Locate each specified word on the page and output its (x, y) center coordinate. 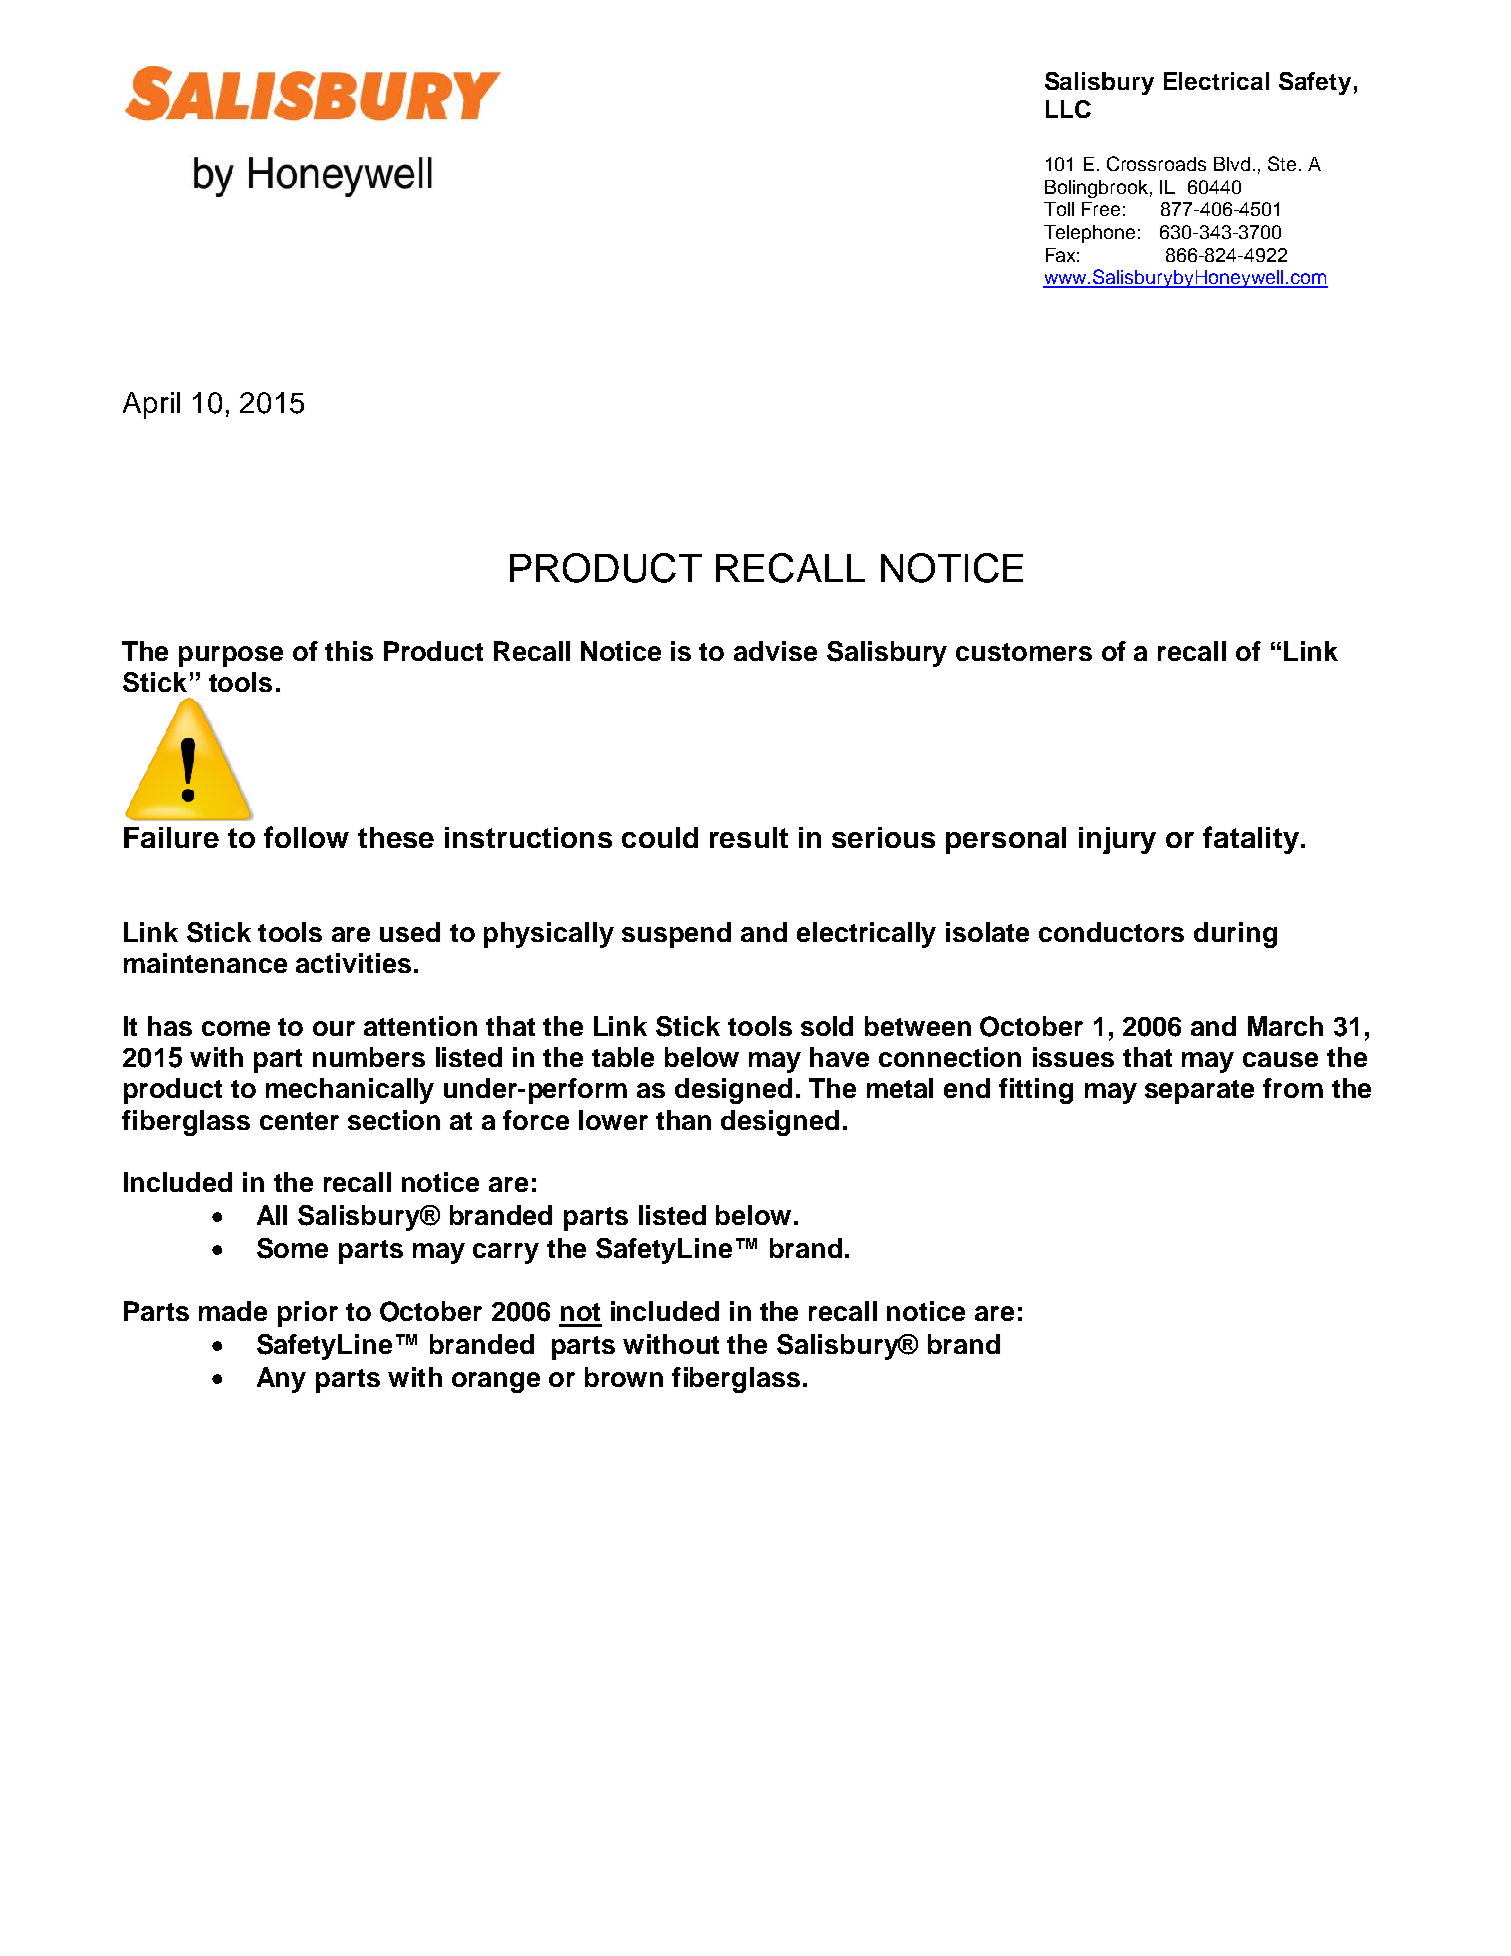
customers (1024, 652)
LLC (1068, 109)
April (151, 405)
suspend (676, 935)
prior (308, 1314)
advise (775, 651)
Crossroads (1156, 163)
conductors (1111, 932)
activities (353, 963)
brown (624, 1377)
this (349, 651)
